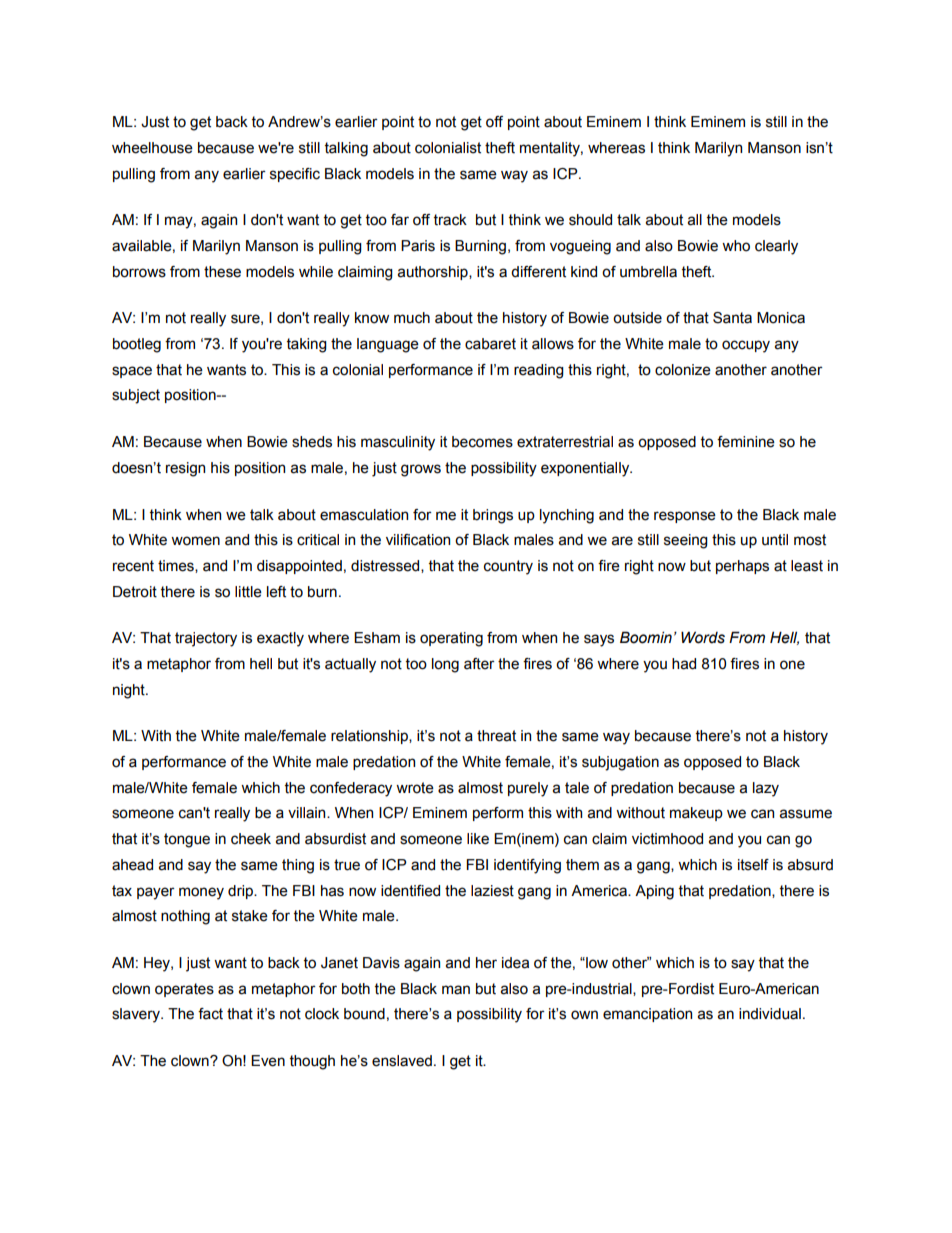  I want to click on track, so click(450, 220).
